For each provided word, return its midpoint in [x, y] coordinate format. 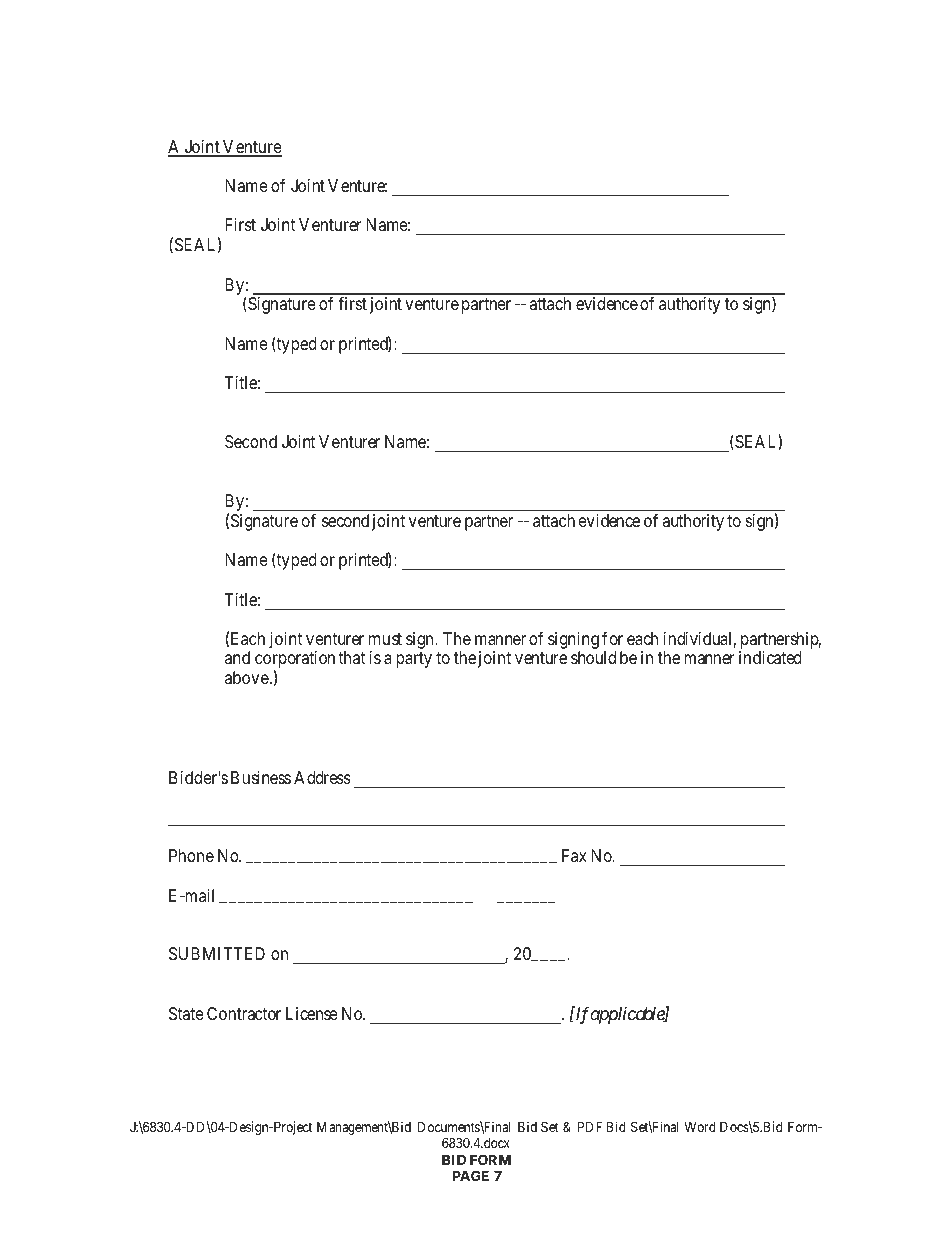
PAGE [471, 1175]
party [414, 660]
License [312, 1013]
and [237, 657]
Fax [574, 855]
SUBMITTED [217, 953]
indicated [770, 657]
